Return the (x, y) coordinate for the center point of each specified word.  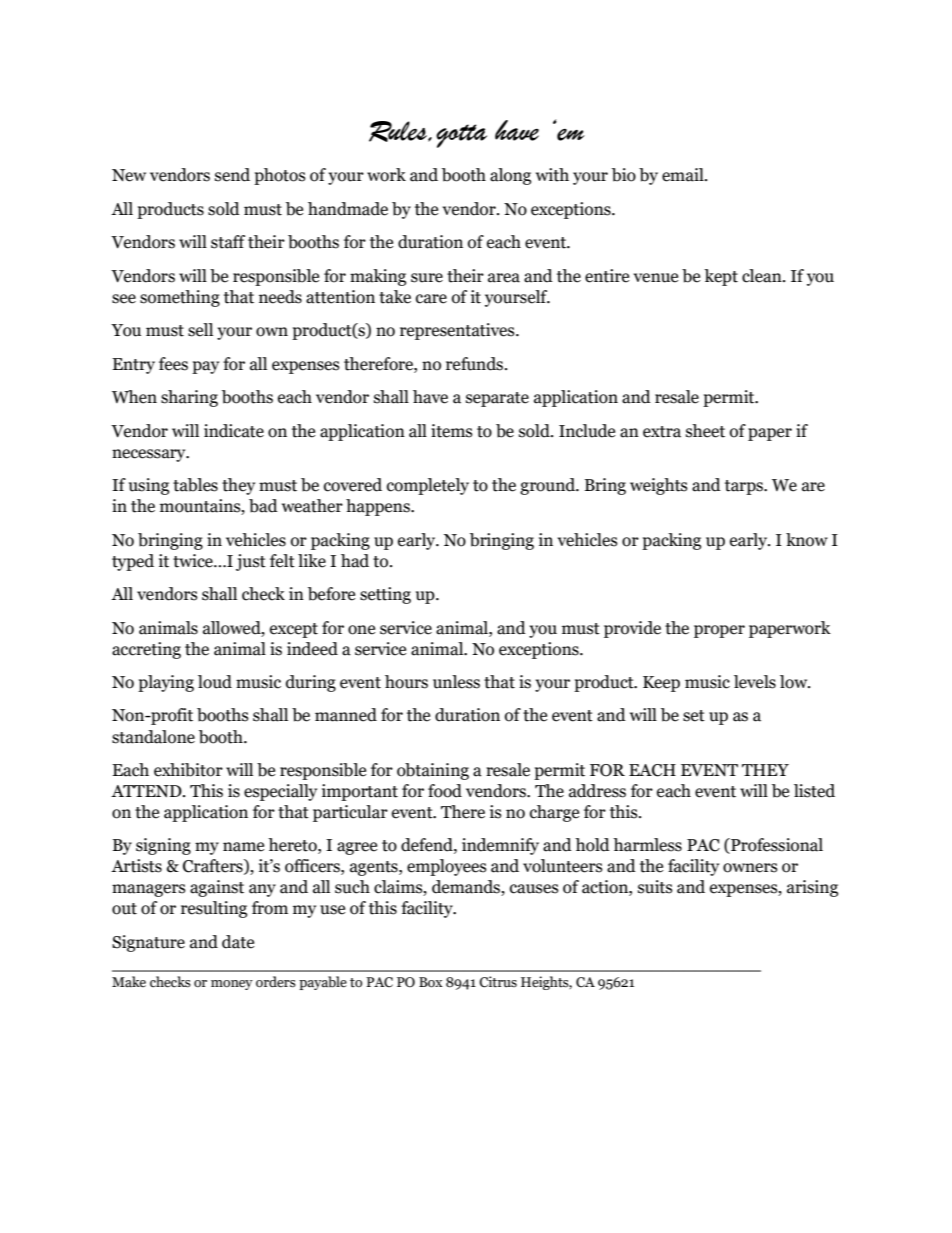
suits (655, 887)
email (684, 175)
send (232, 175)
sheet (705, 431)
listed (814, 791)
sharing (189, 398)
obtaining (433, 771)
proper (719, 631)
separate (497, 399)
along (510, 176)
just (251, 562)
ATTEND (147, 791)
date (238, 942)
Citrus (498, 982)
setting (385, 595)
